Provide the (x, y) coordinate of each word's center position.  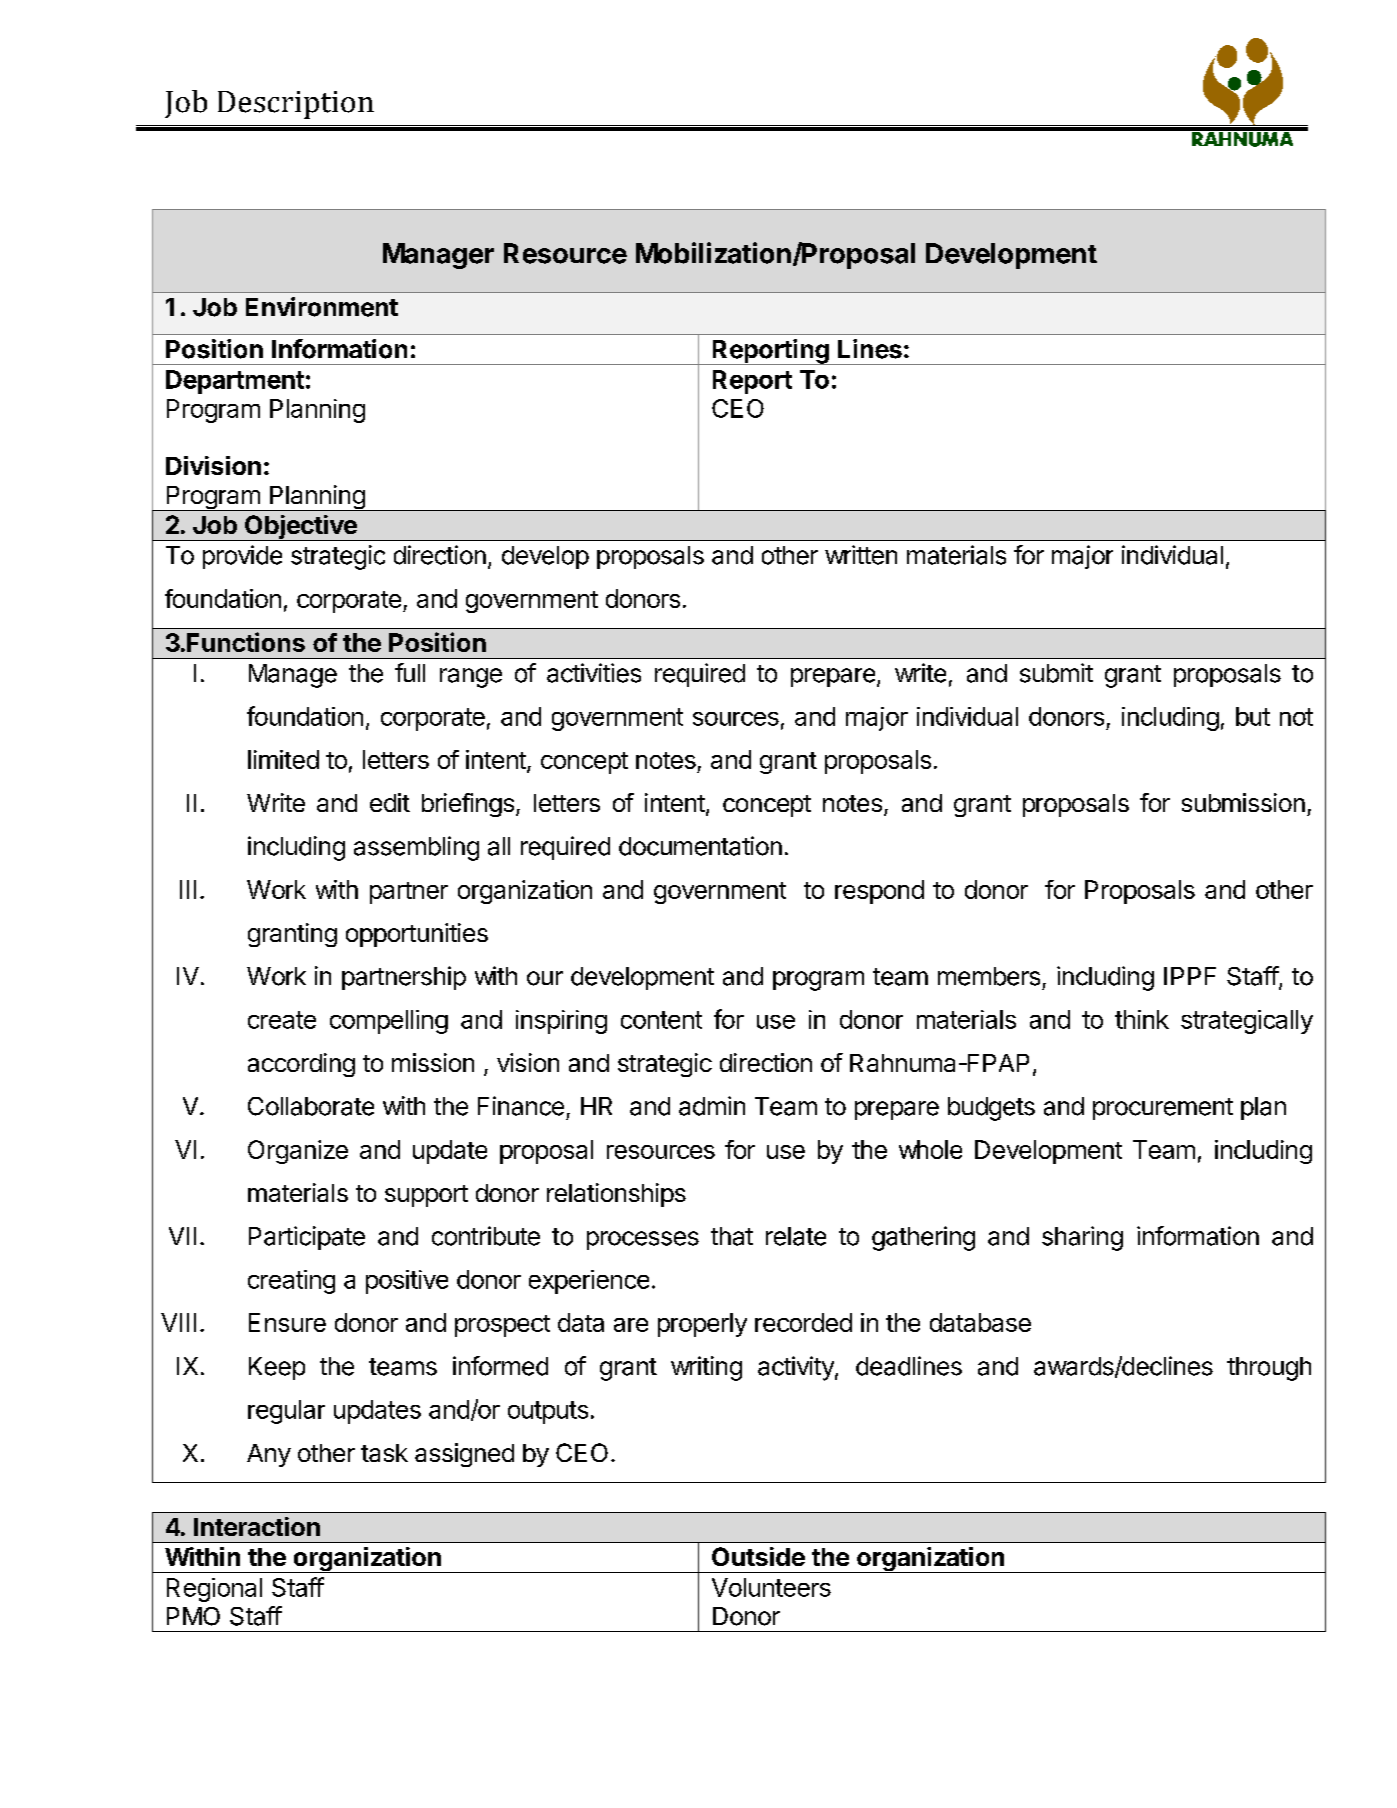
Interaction (257, 1526)
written (861, 555)
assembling (416, 848)
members (989, 976)
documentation (700, 846)
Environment (322, 307)
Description (296, 105)
